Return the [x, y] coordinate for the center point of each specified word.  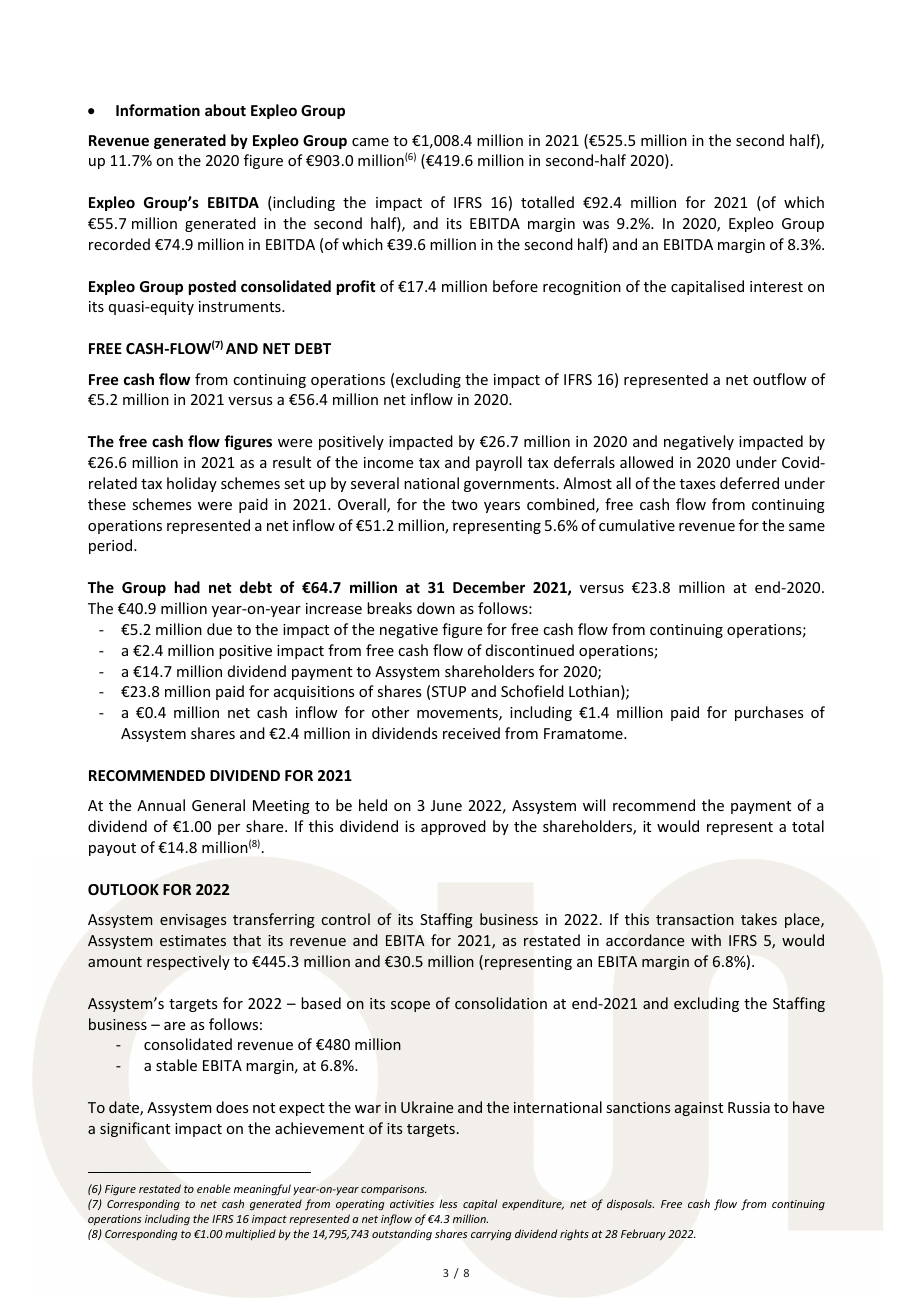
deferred [749, 483]
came [370, 142]
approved [453, 827]
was [596, 225]
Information [158, 110]
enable [214, 1188]
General [218, 805]
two [464, 505]
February [643, 1234]
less [448, 1203]
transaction [695, 919]
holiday [192, 484]
